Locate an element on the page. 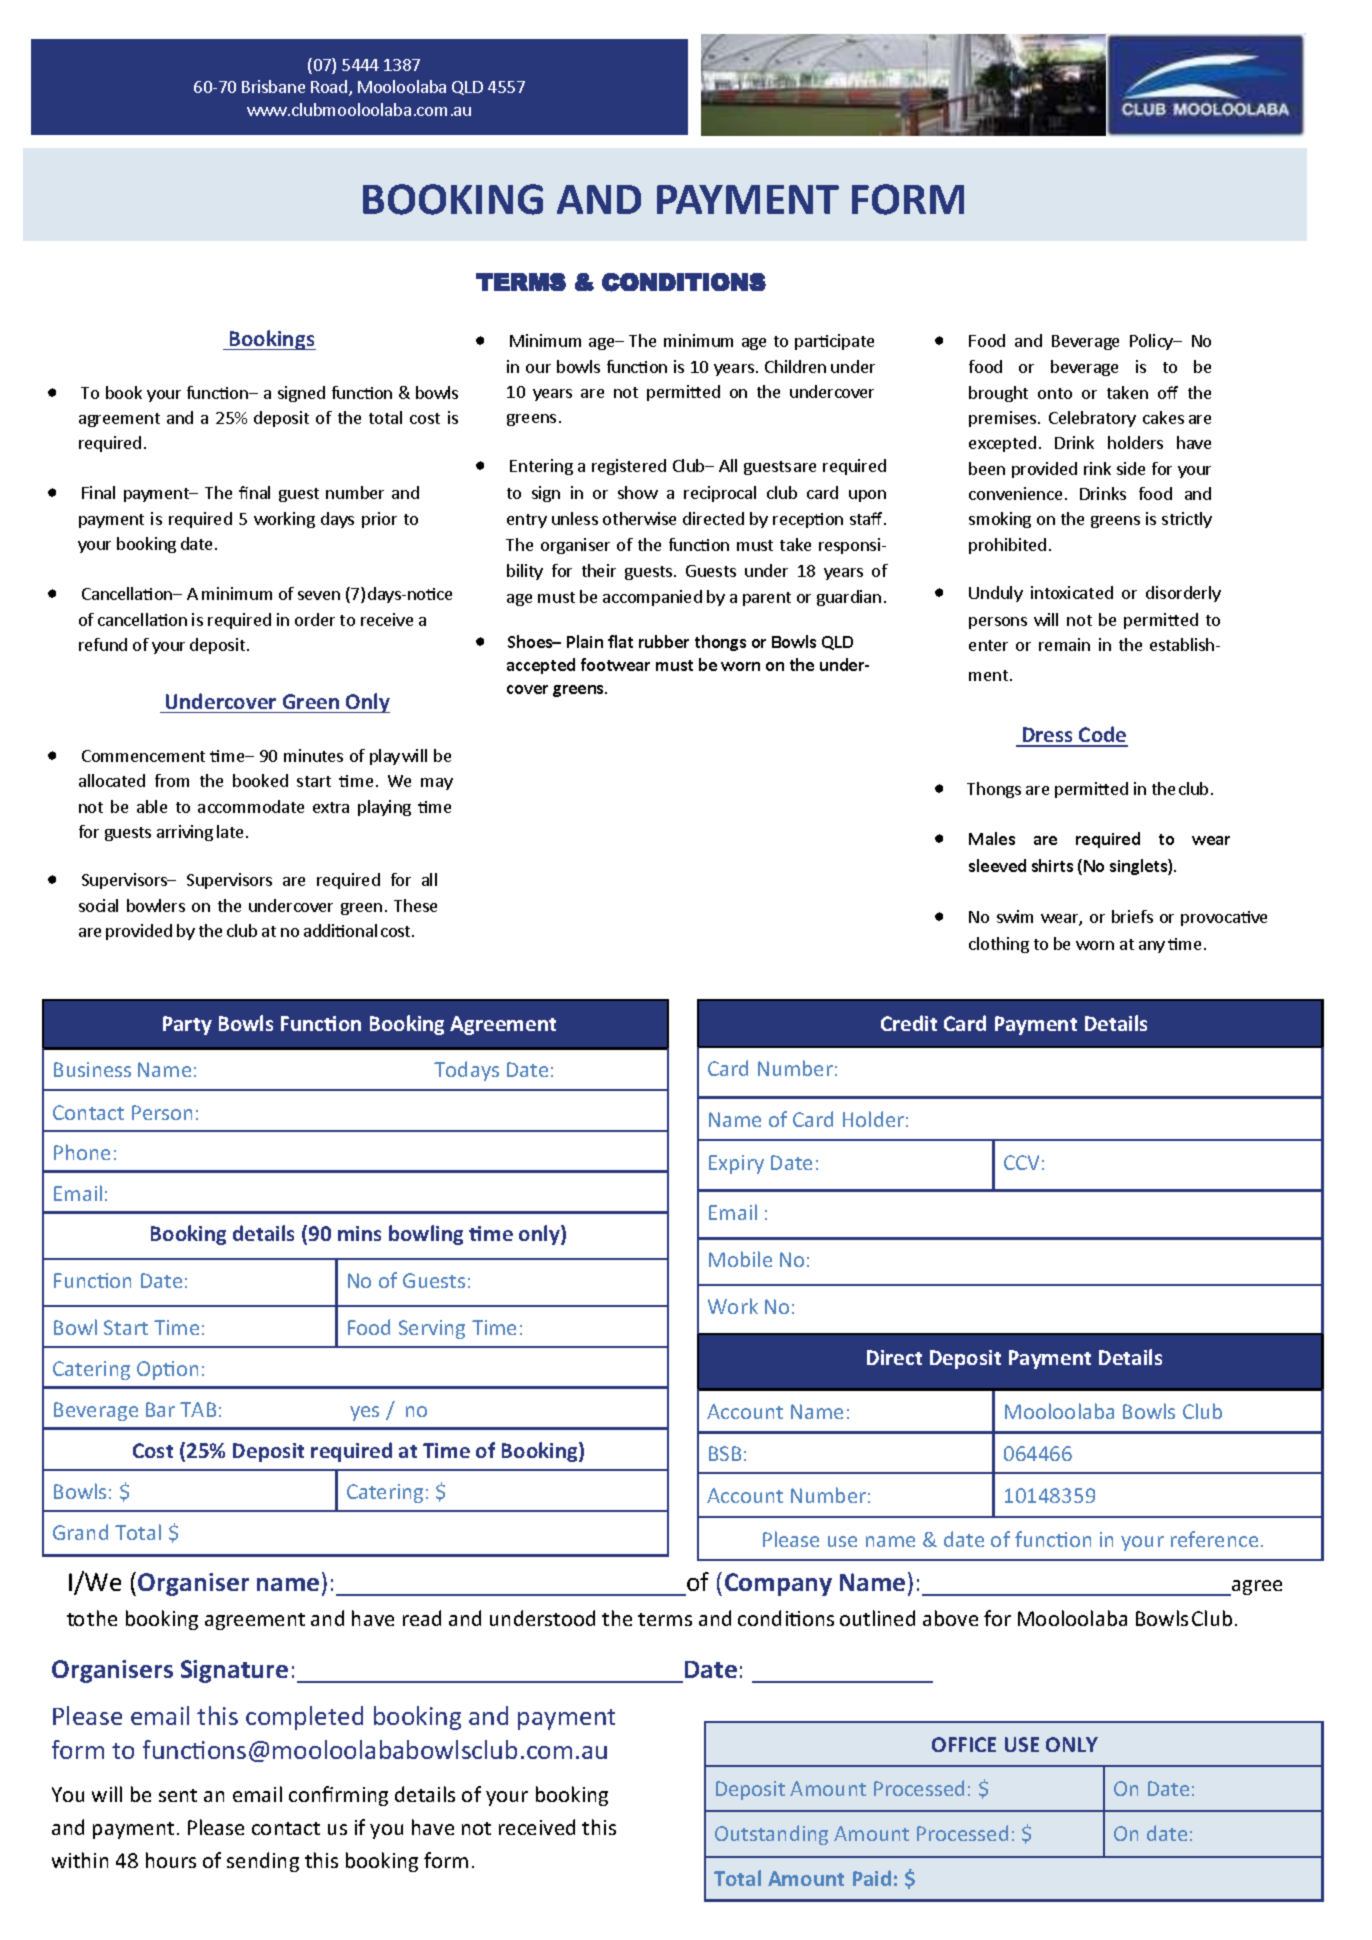 The width and height of the page is (1372, 1940). Mobile is located at coordinates (740, 1259).
